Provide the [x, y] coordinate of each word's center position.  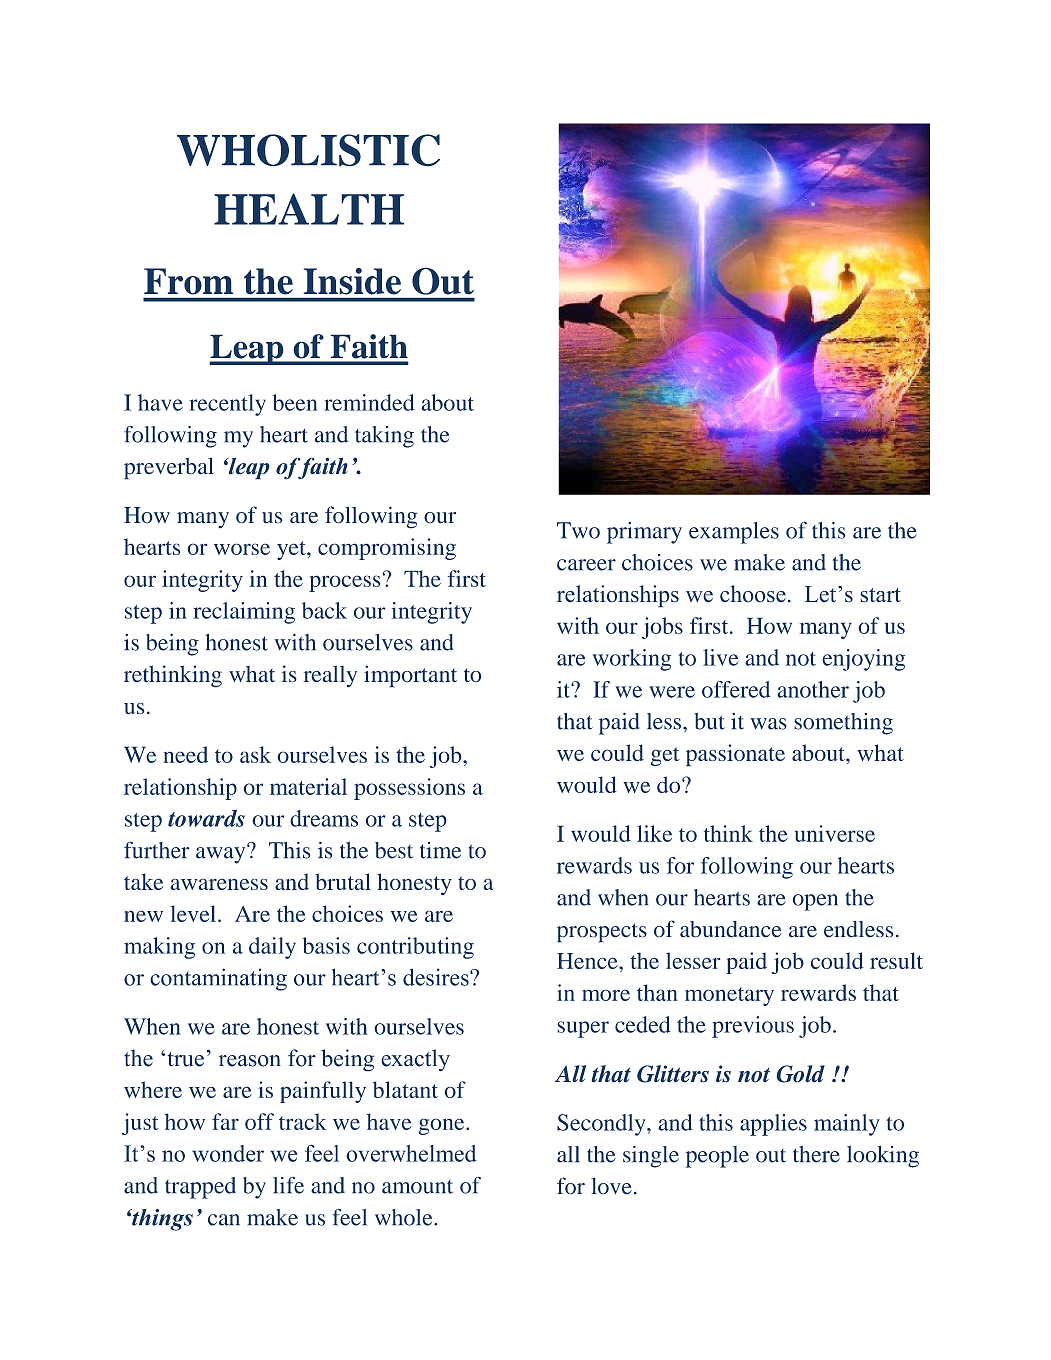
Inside [352, 281]
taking [384, 437]
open [815, 902]
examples [734, 533]
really [330, 676]
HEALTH [309, 209]
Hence [588, 961]
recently [227, 405]
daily [272, 948]
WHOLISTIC [308, 150]
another [813, 689]
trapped [200, 1188]
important [410, 676]
